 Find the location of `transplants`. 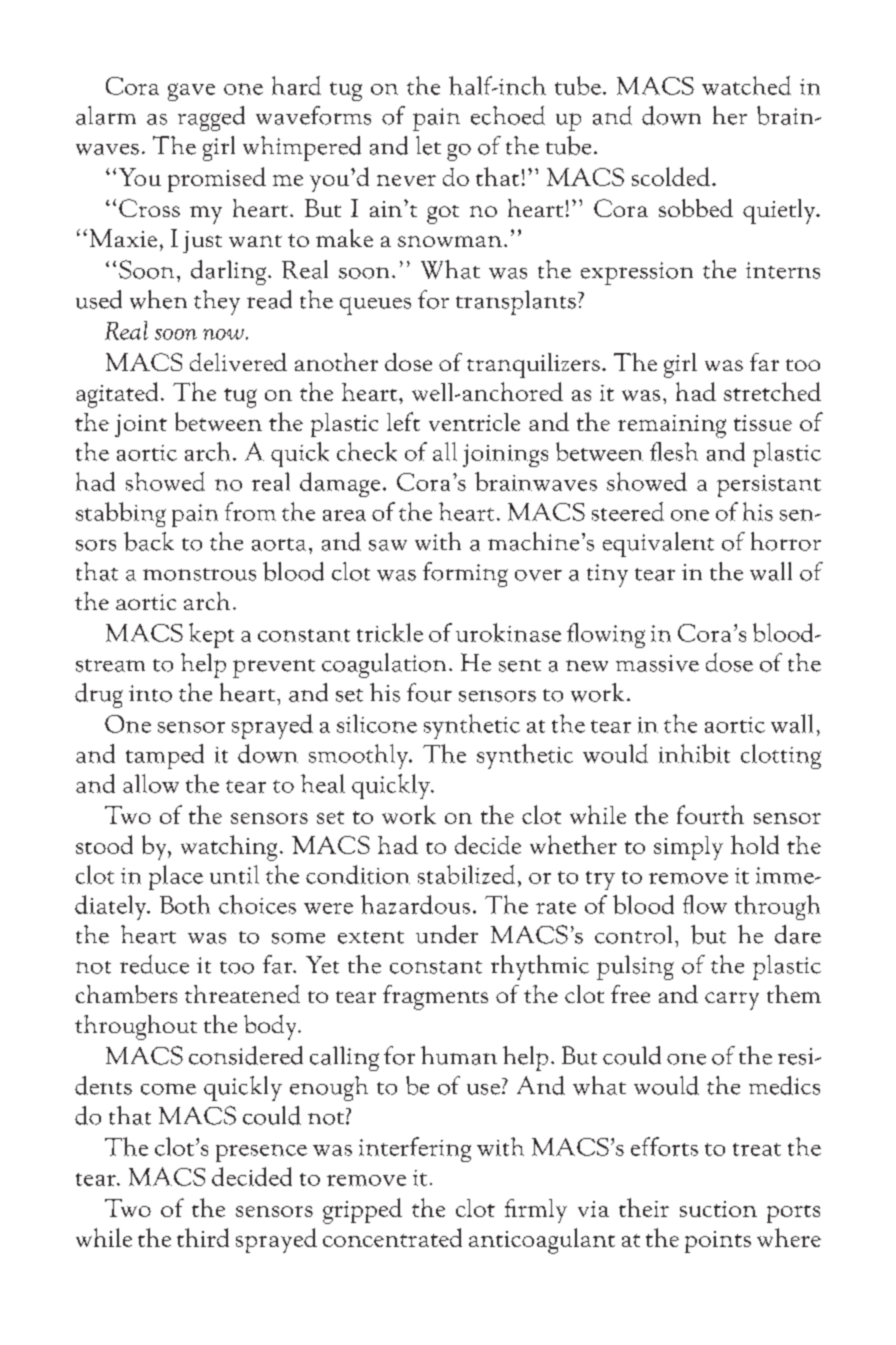

transplants is located at coordinates (516, 302).
